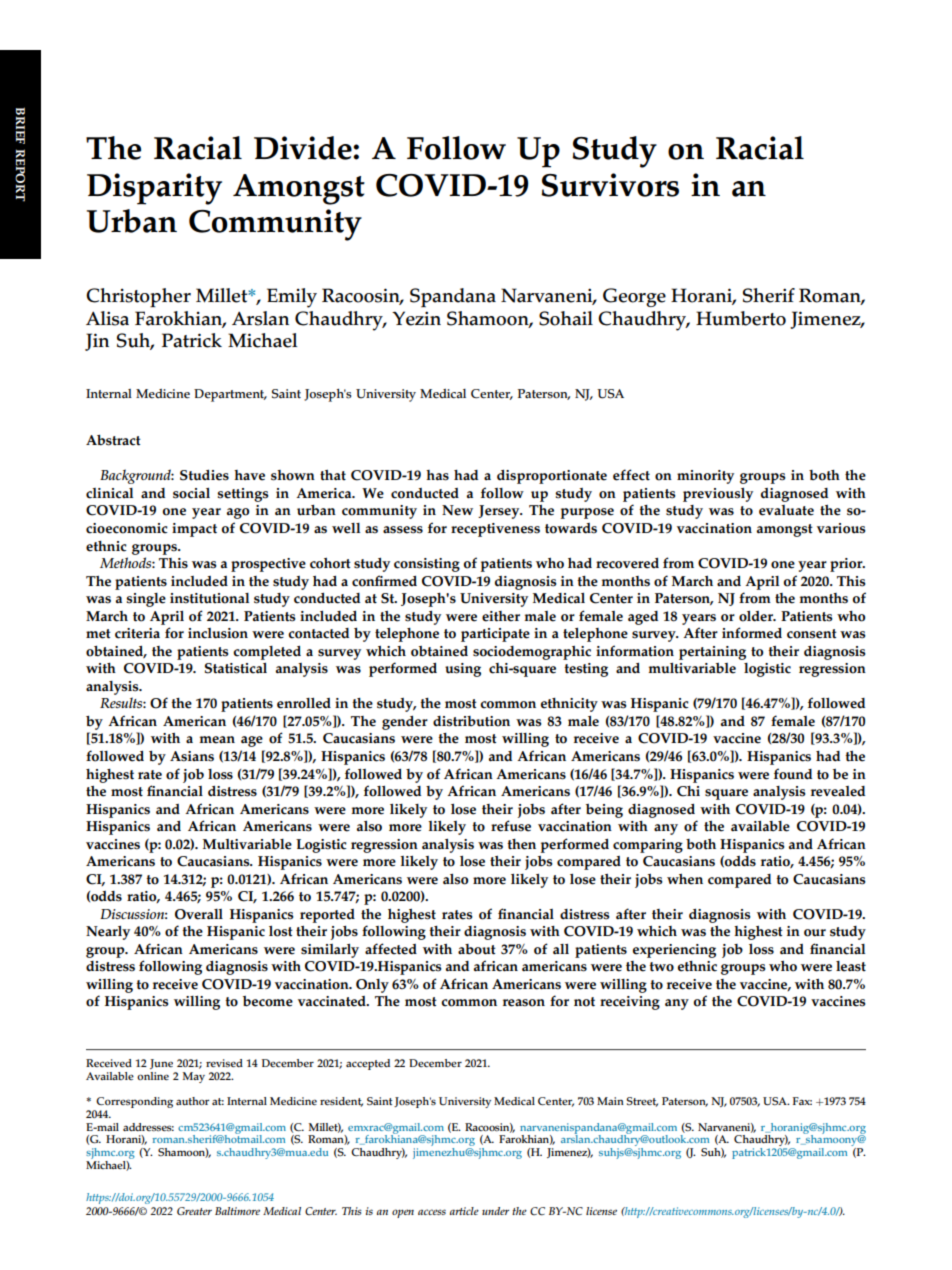 The image size is (952, 1270). I want to click on social, so click(191, 493).
